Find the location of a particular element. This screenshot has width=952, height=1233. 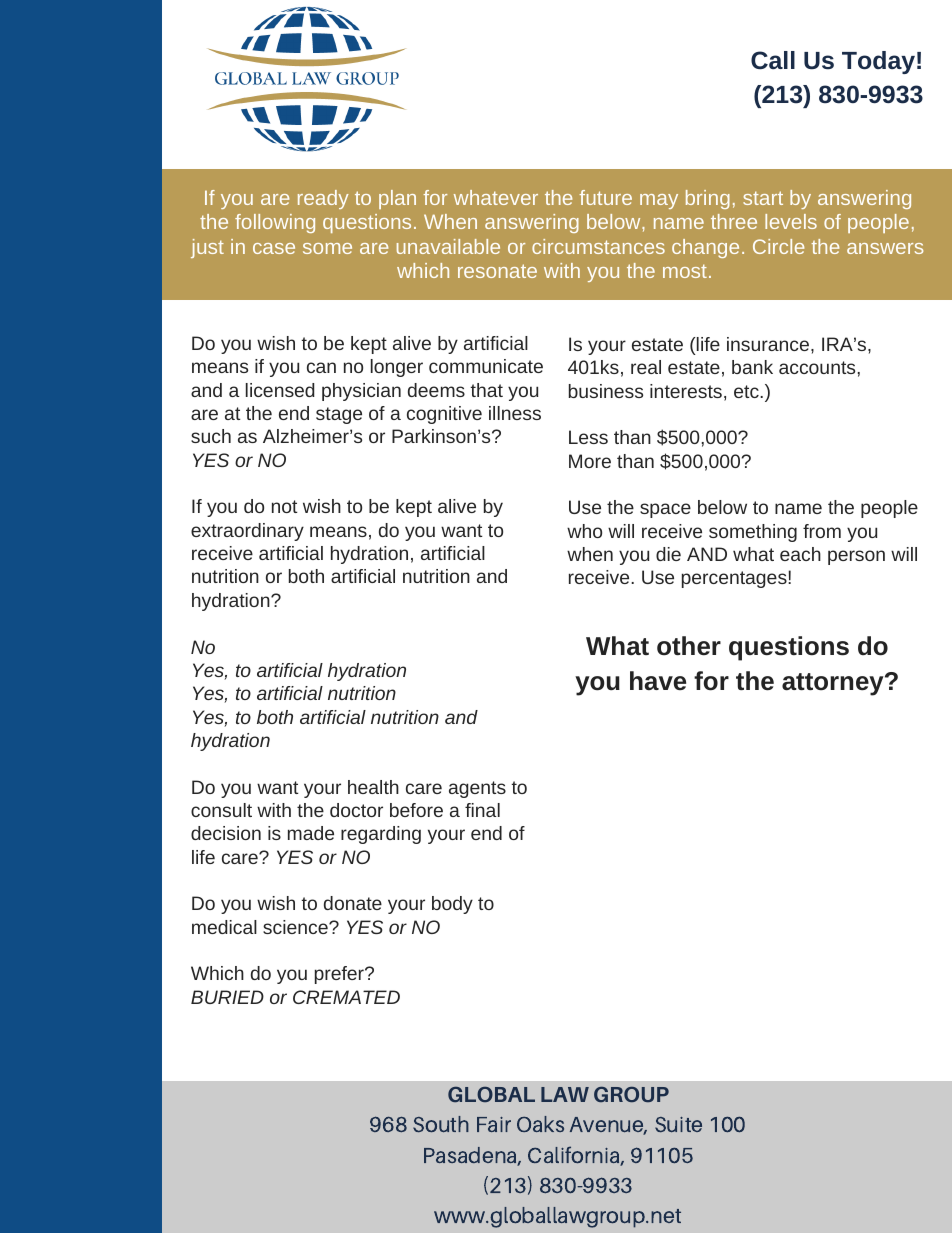

CREMATED is located at coordinates (346, 997).
